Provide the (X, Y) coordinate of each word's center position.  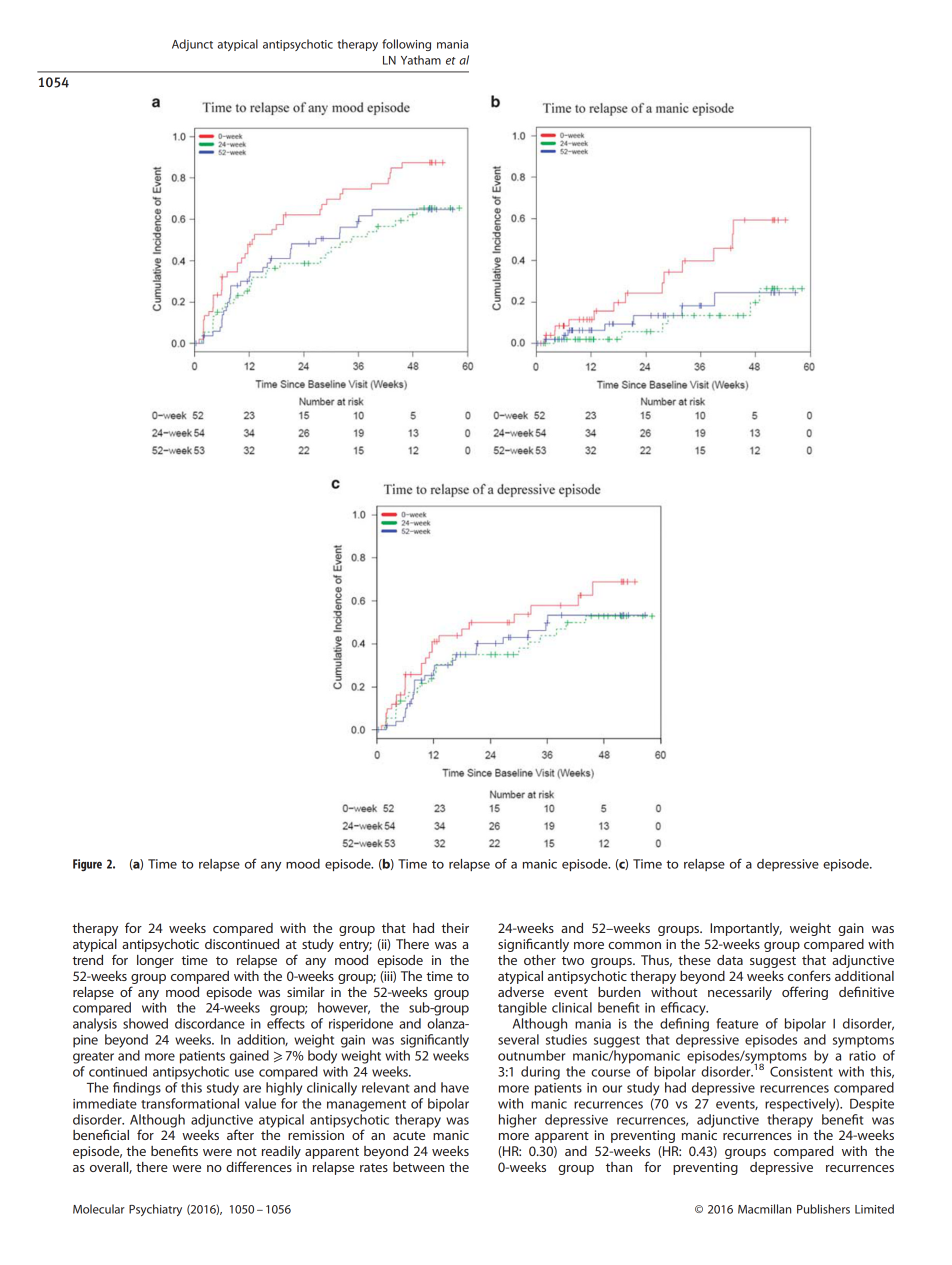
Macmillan (764, 1209)
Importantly (746, 929)
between (418, 1167)
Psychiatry (155, 1210)
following (406, 45)
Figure (87, 865)
